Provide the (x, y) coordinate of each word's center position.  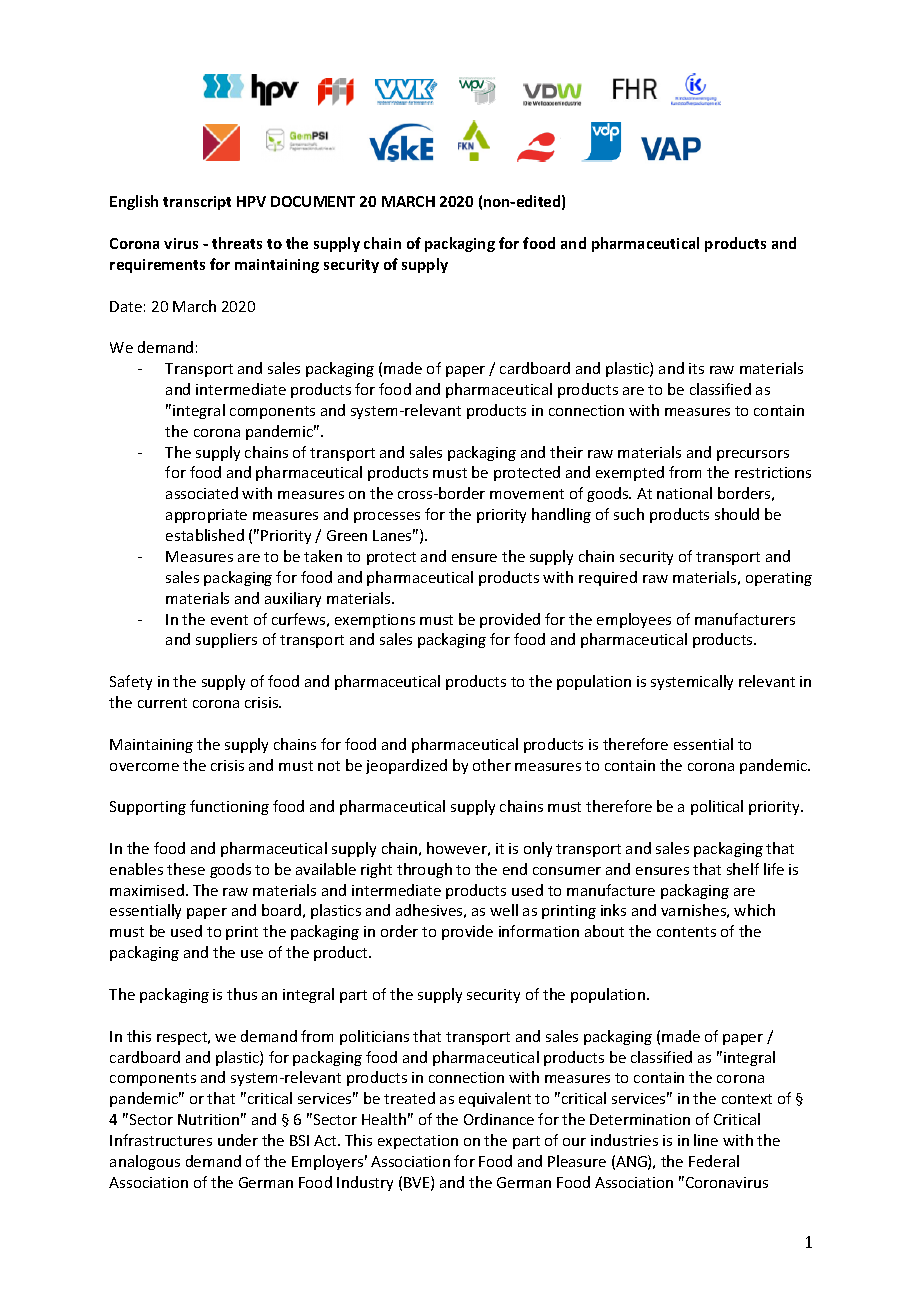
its (696, 368)
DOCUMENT (313, 201)
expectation (418, 1142)
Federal (714, 1161)
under (238, 1140)
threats (237, 243)
